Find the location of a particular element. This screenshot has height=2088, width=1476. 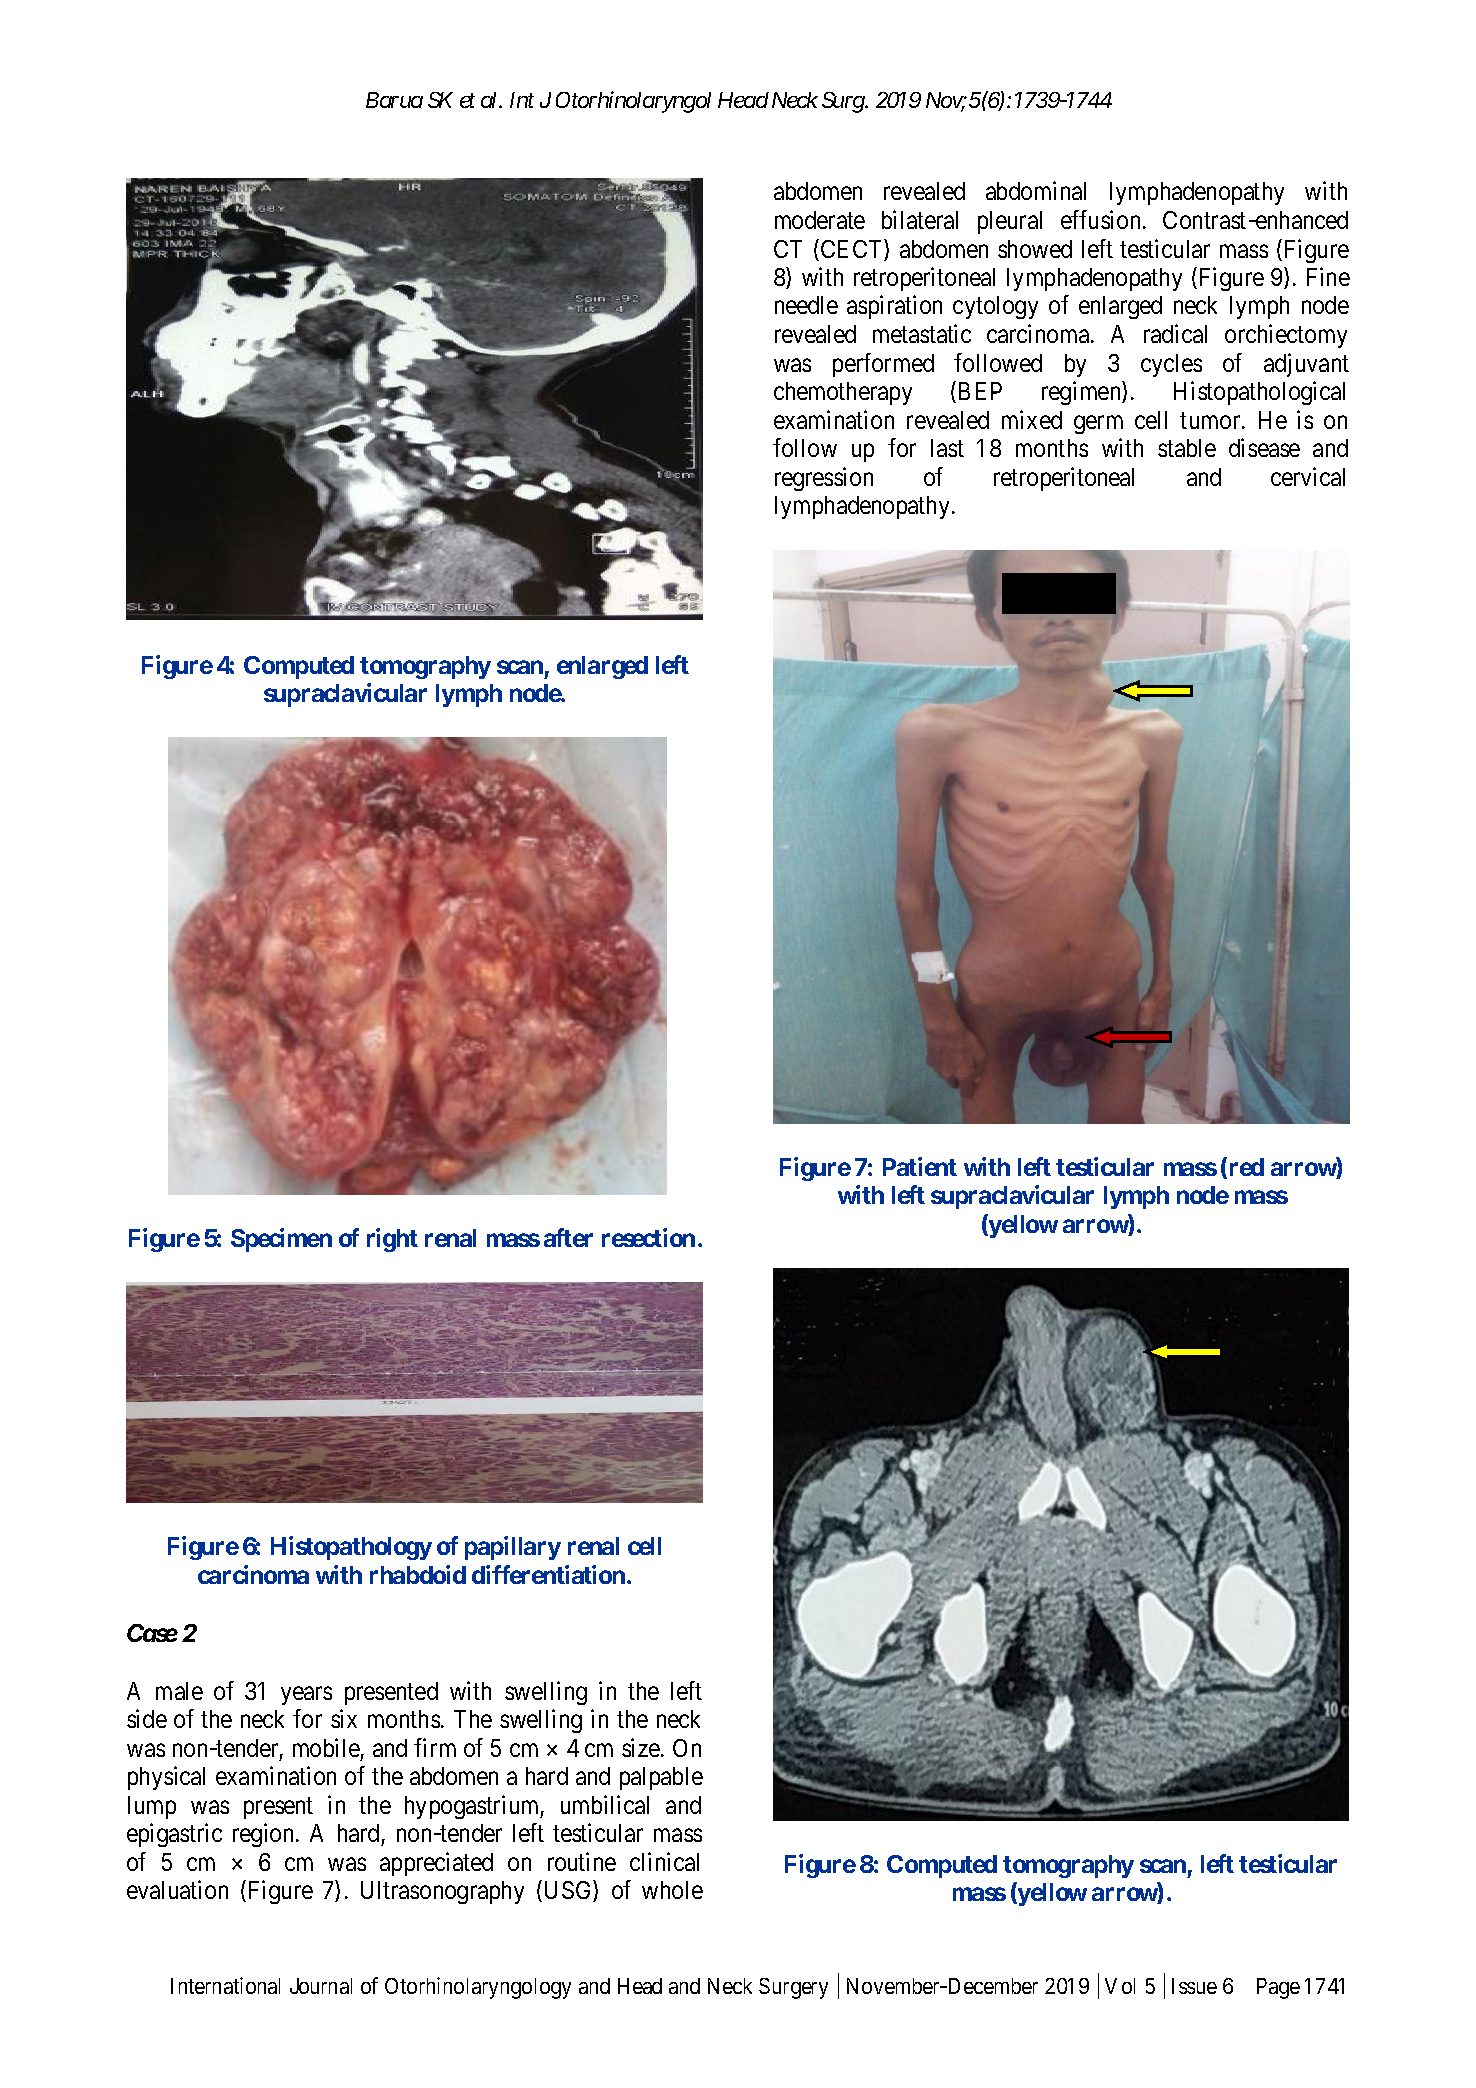

red is located at coordinates (1247, 1167).
